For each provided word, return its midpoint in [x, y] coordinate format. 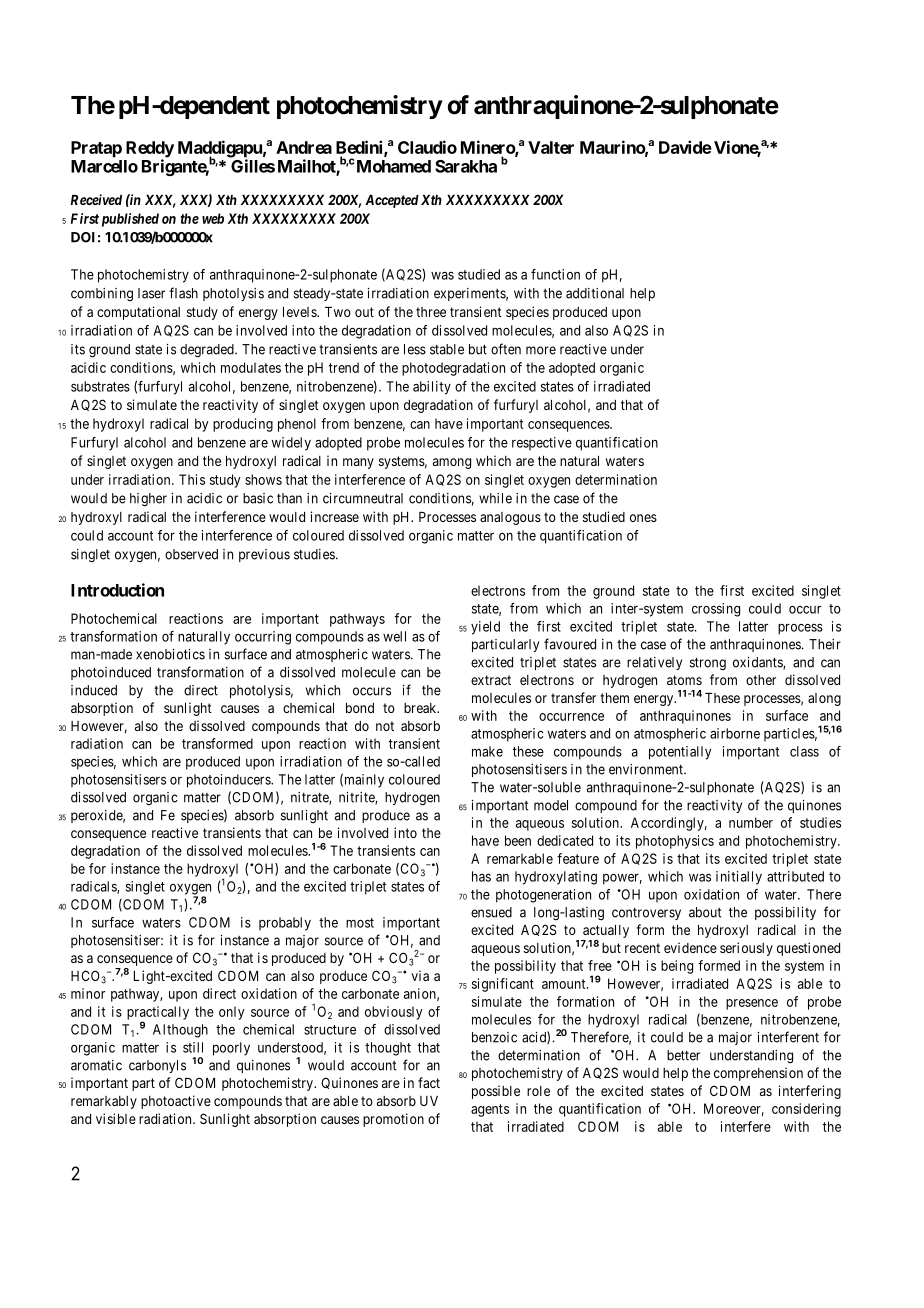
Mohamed [394, 166]
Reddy [150, 150]
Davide [685, 147]
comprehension [758, 1074]
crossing [716, 610]
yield [485, 628]
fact [429, 1082]
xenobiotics [170, 654]
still [193, 1047]
